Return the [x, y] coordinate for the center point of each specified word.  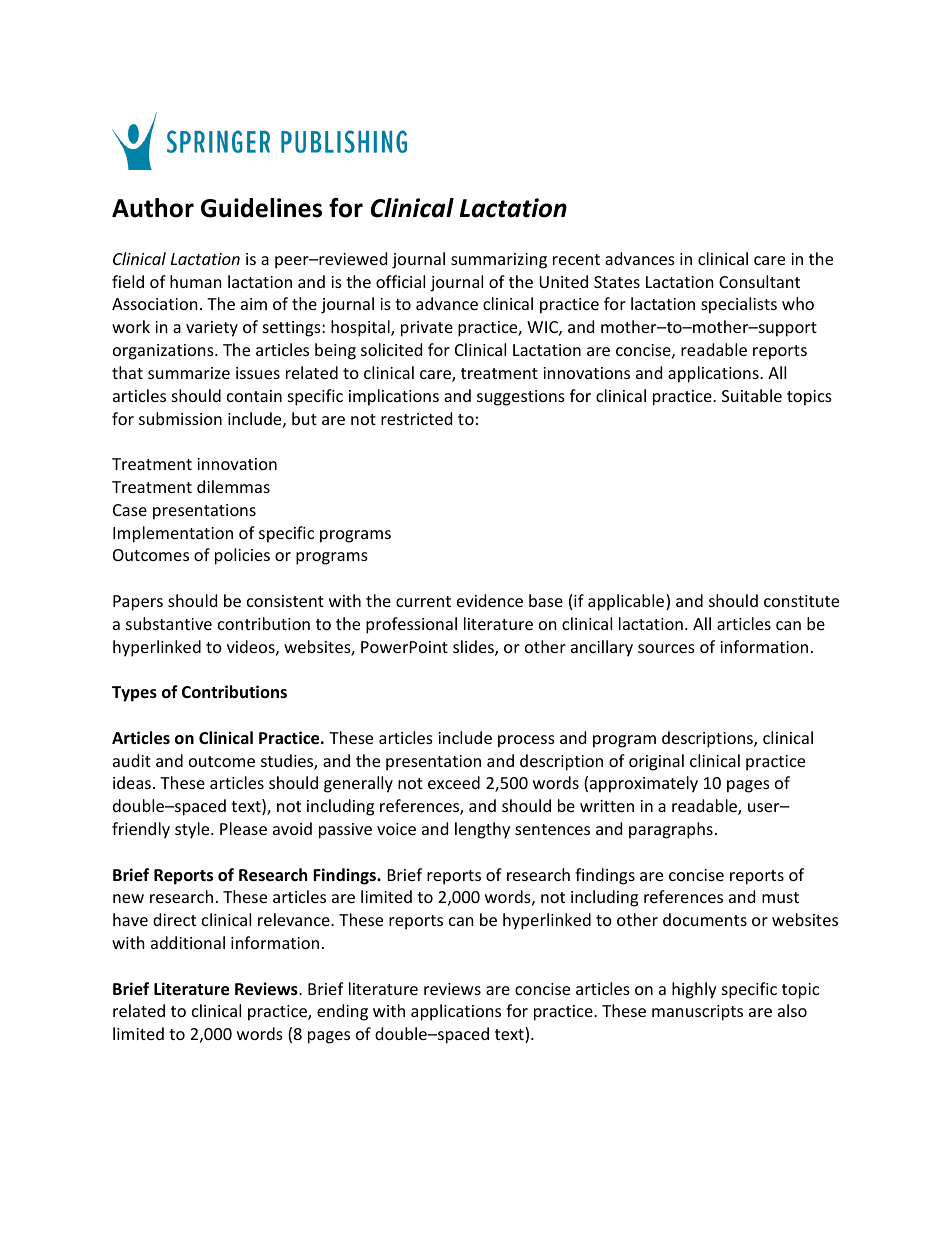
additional [188, 942]
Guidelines [261, 208]
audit [132, 760]
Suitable [752, 395]
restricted [416, 418]
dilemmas [233, 486]
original [656, 762]
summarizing [499, 261]
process [526, 741]
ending [342, 1012]
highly [694, 990]
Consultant [759, 281]
